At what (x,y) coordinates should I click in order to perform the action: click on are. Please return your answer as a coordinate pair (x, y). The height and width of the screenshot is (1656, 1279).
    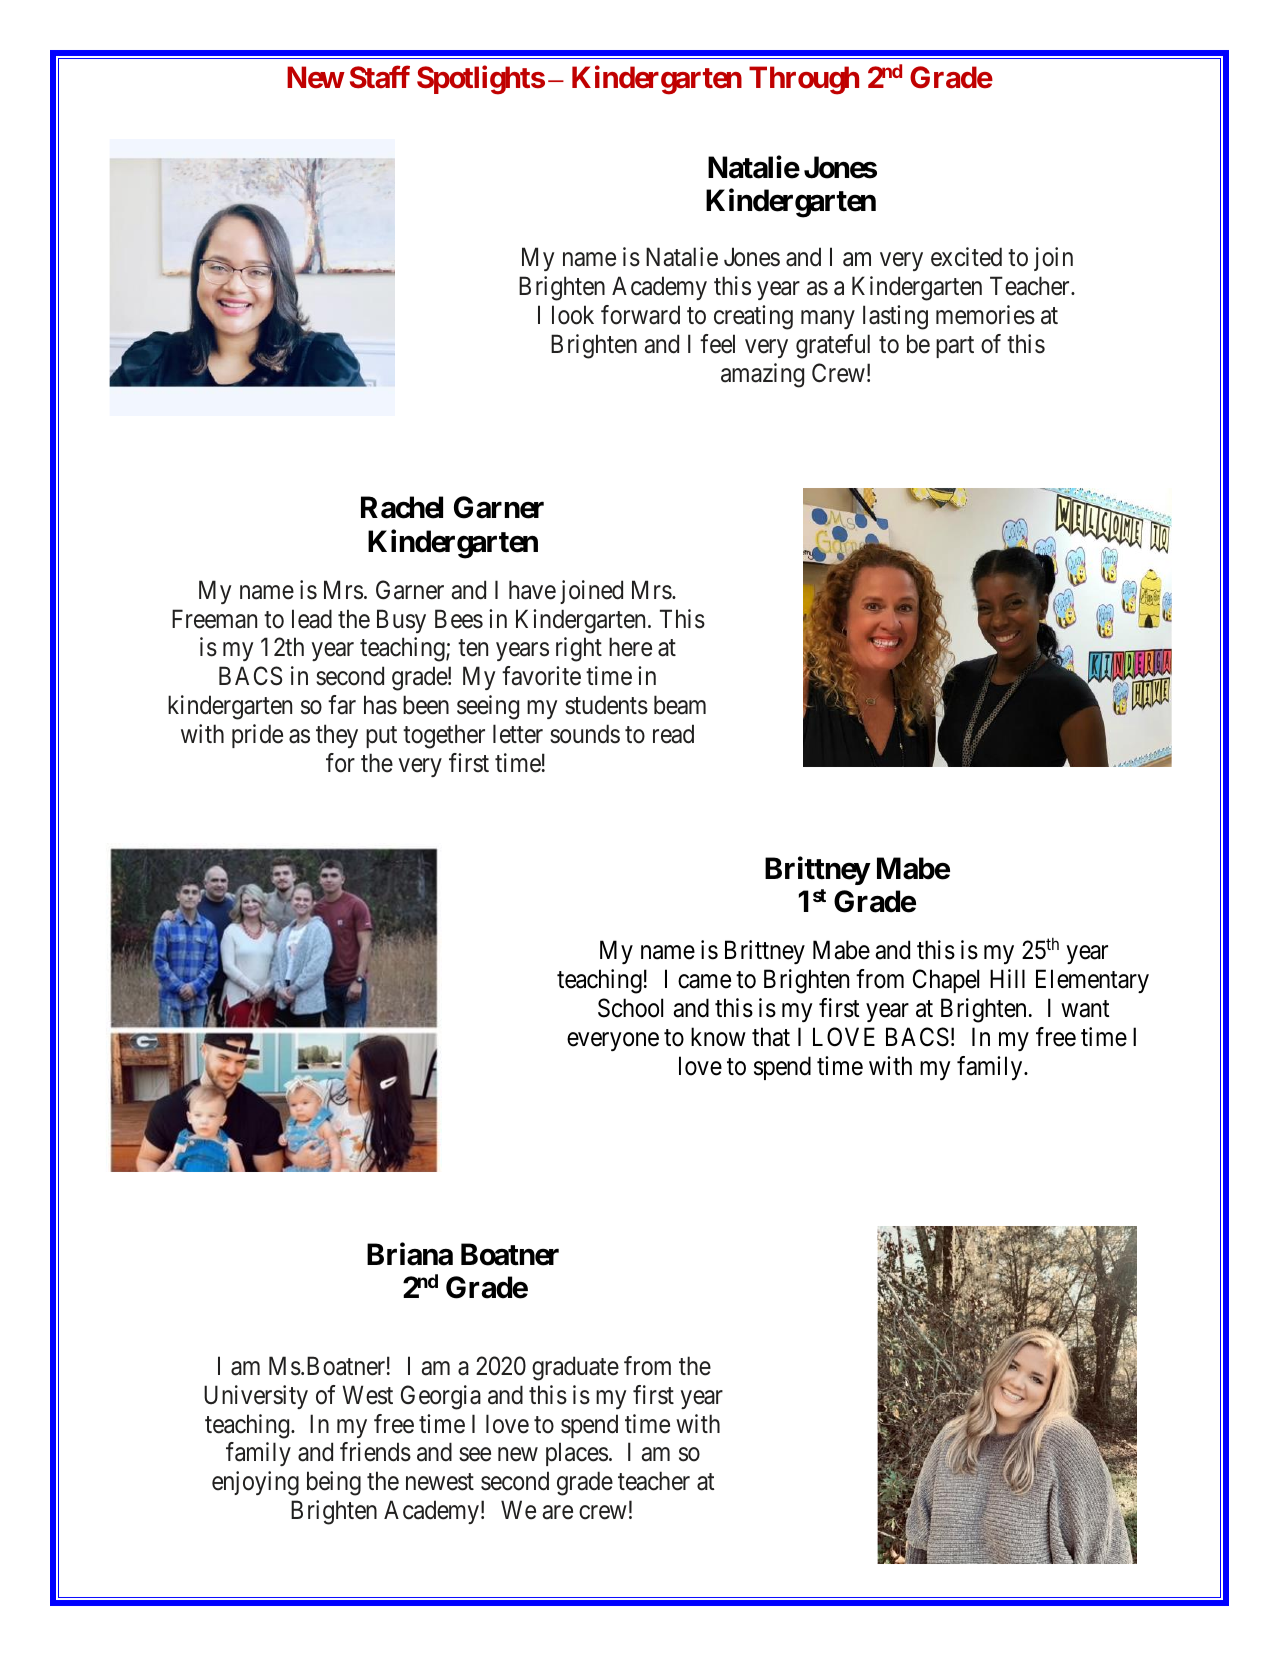
    Looking at the image, I should click on (558, 1513).
